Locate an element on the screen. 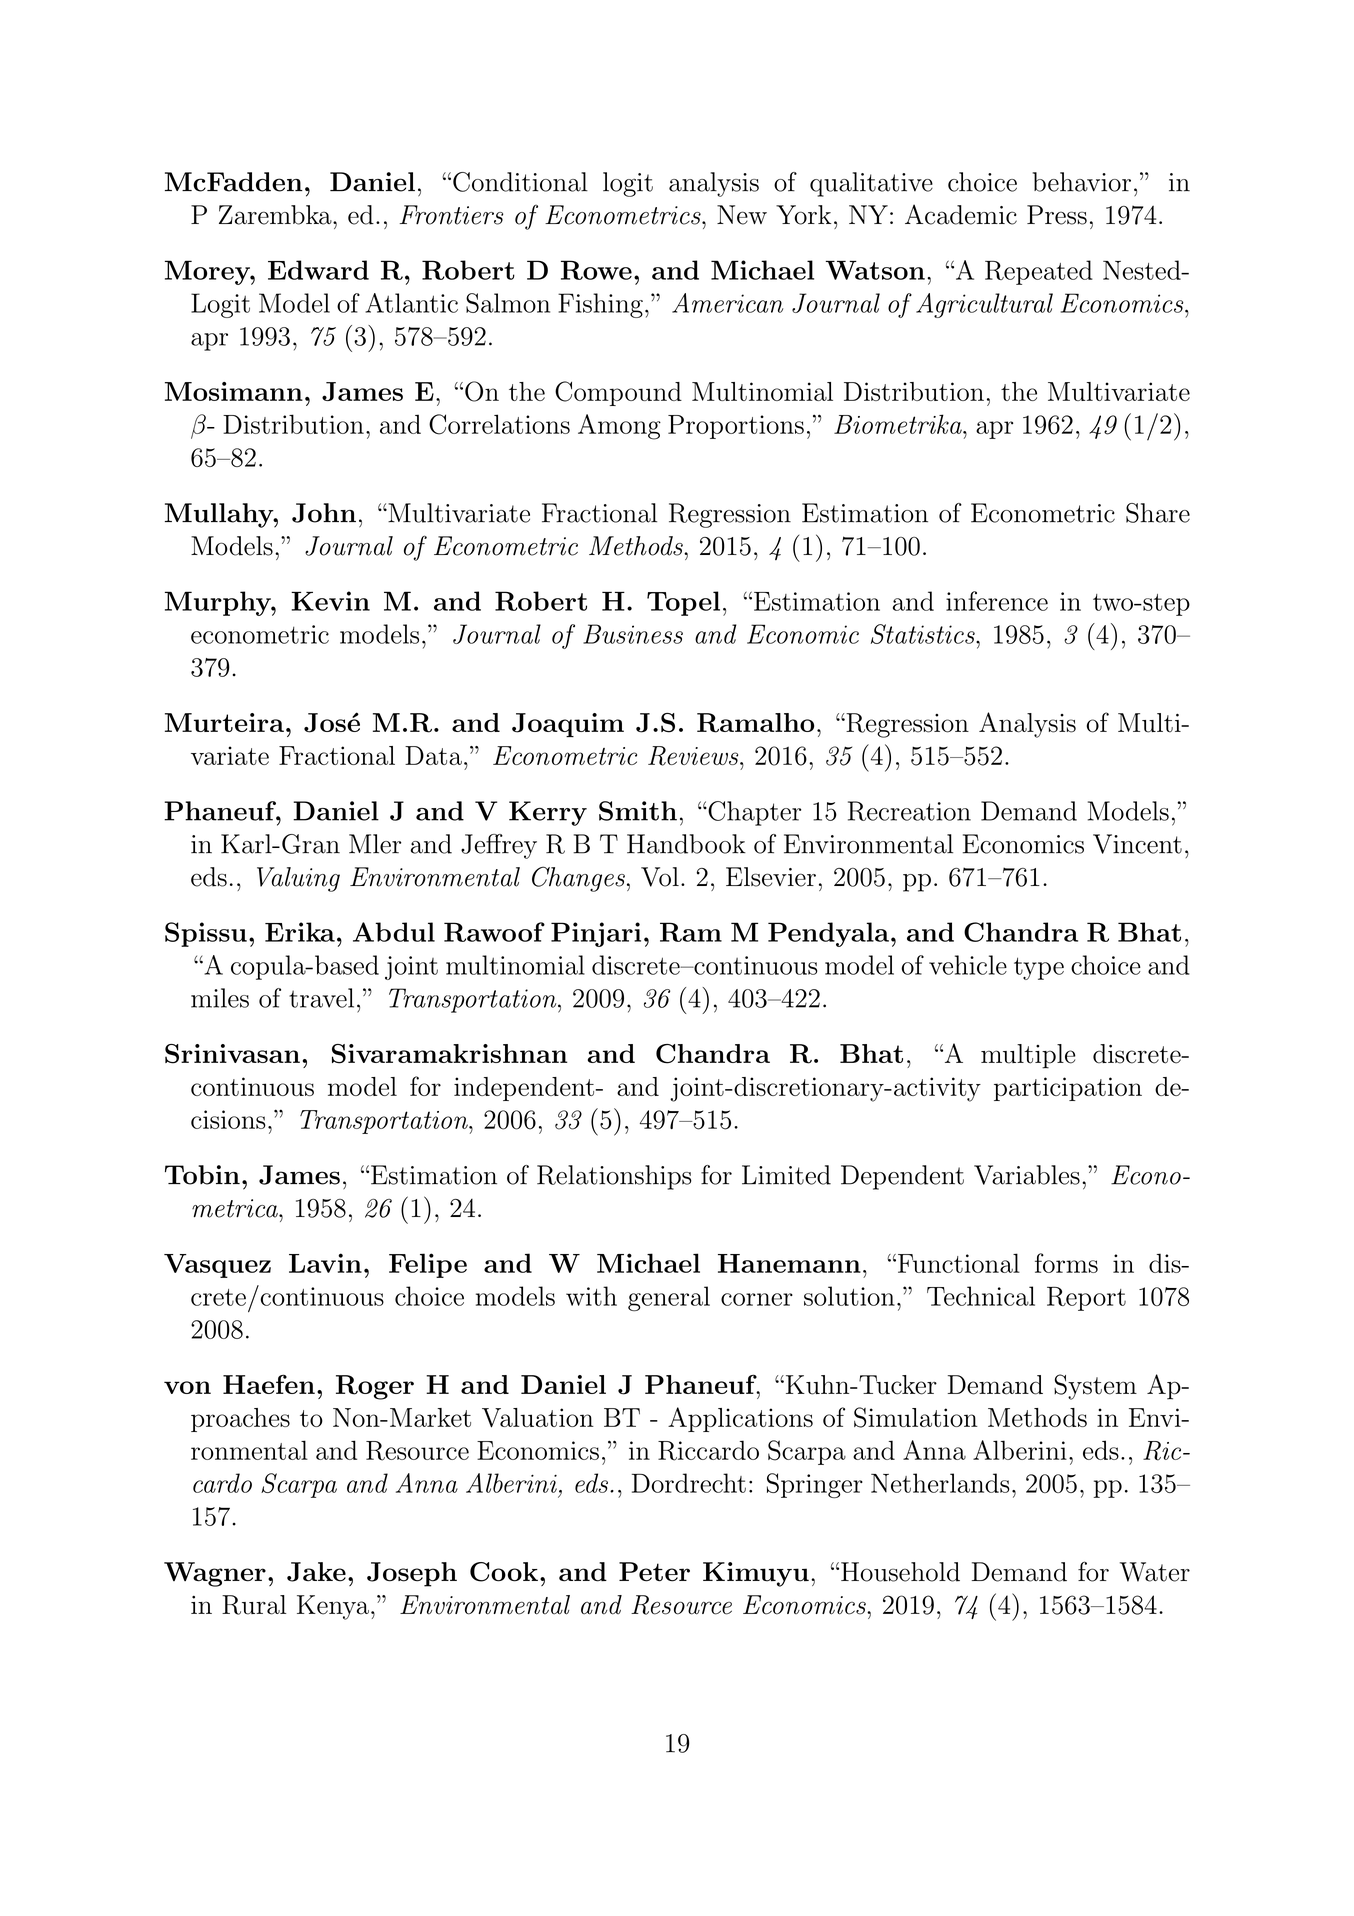 This screenshot has height=1916, width=1354. Peter is located at coordinates (654, 1572).
